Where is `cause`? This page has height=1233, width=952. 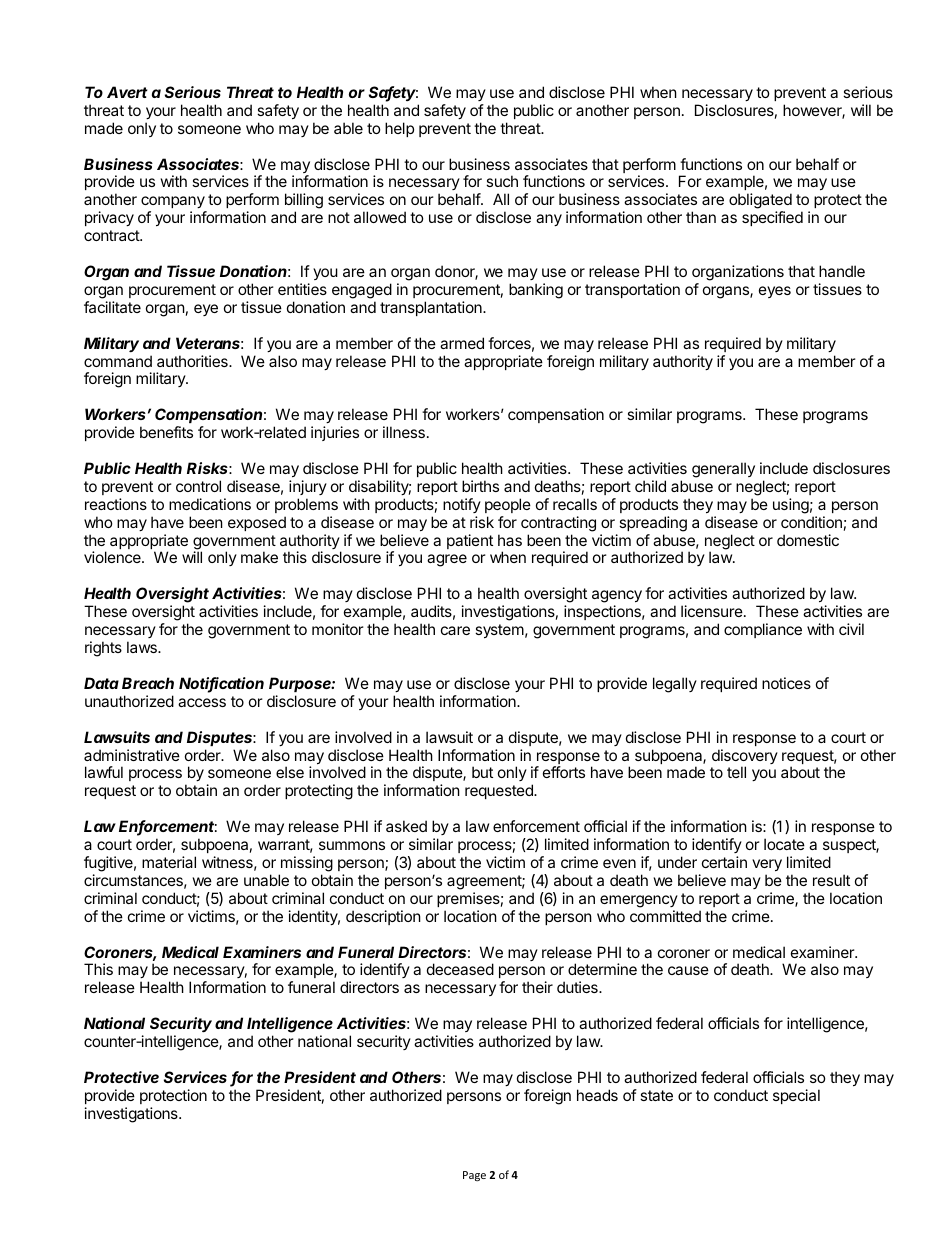 cause is located at coordinates (688, 970).
